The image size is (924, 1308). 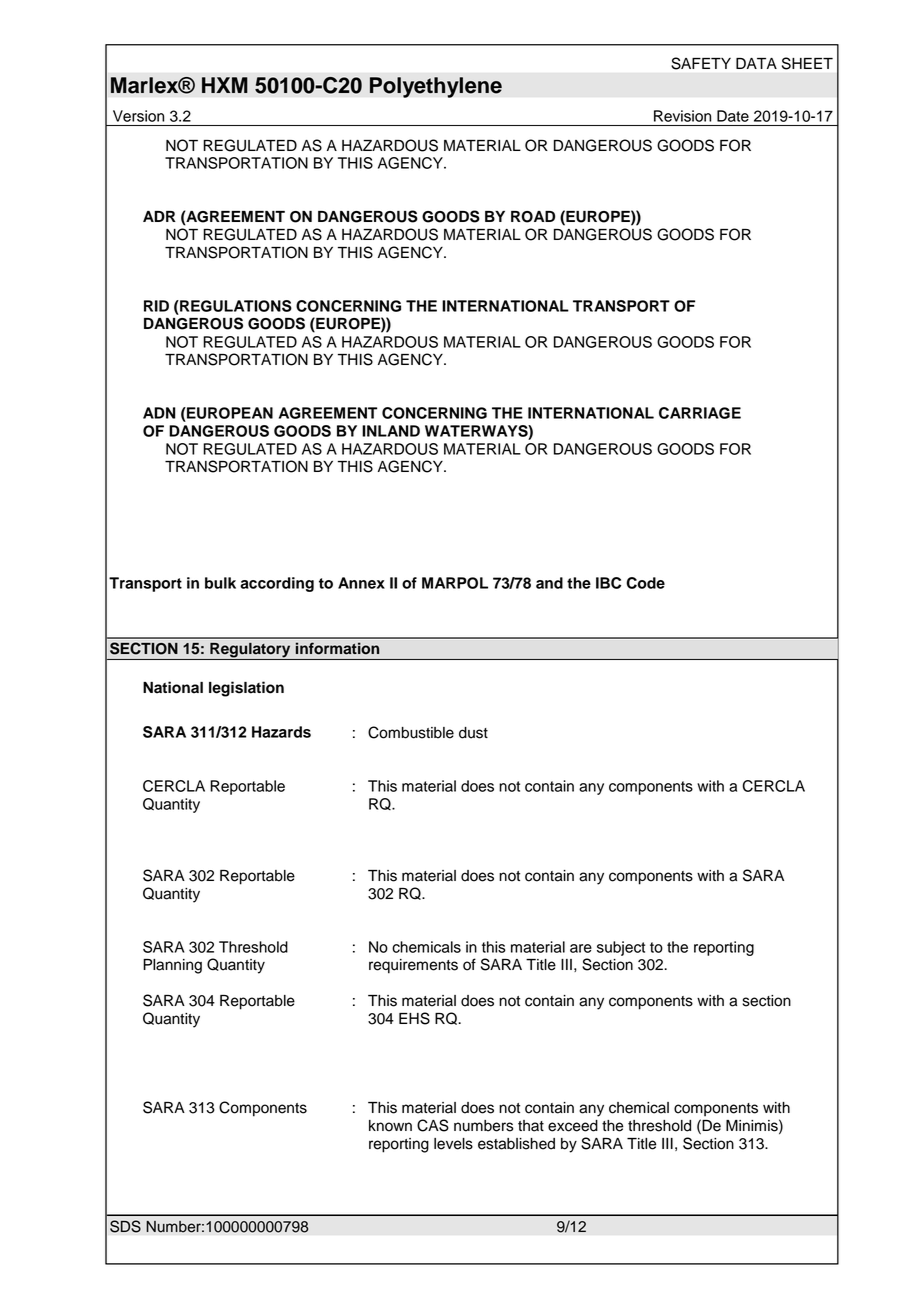 What do you see at coordinates (533, 217) in the screenshot?
I see `ROAD` at bounding box center [533, 217].
